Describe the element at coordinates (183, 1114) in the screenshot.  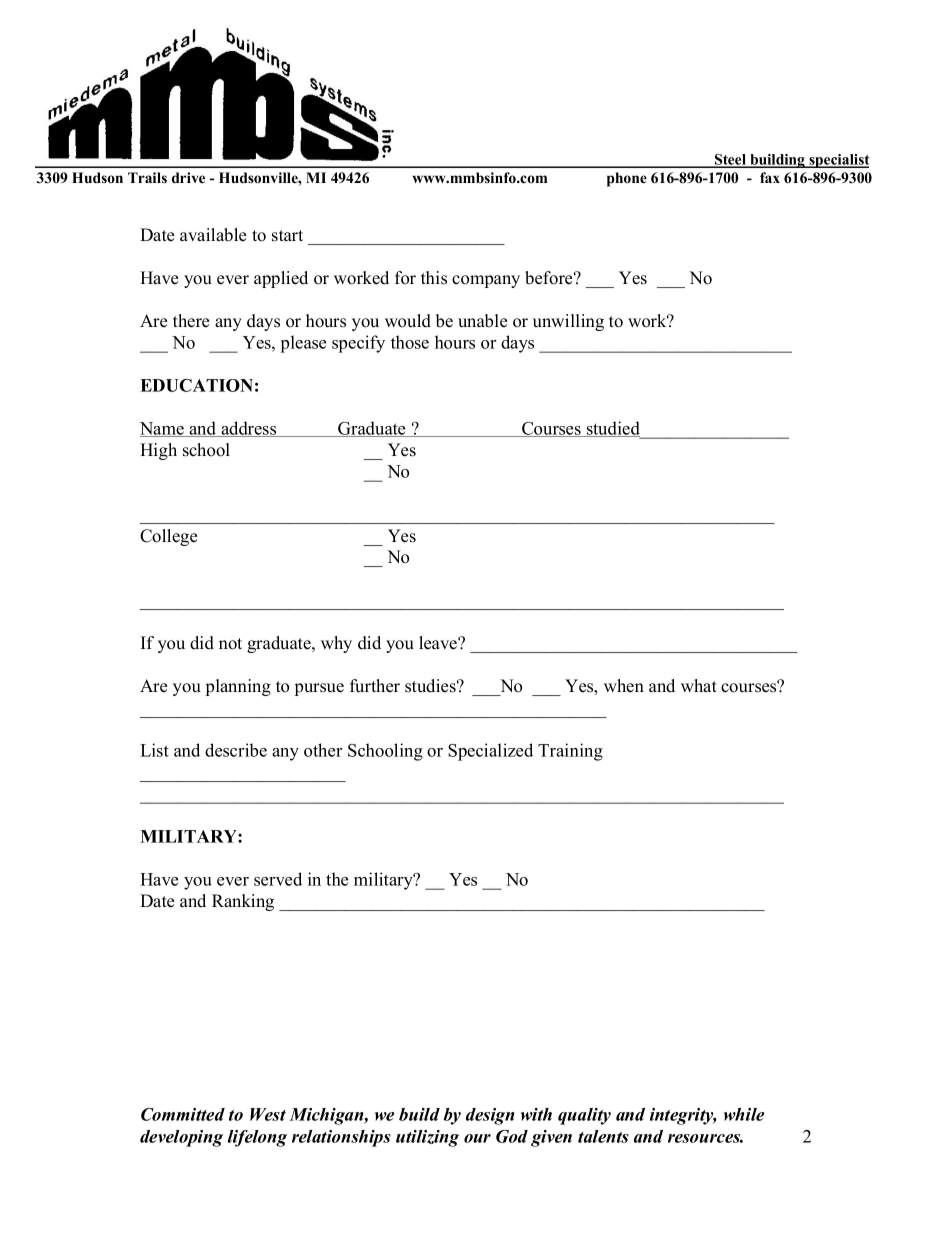
I see `Committed` at that location.
